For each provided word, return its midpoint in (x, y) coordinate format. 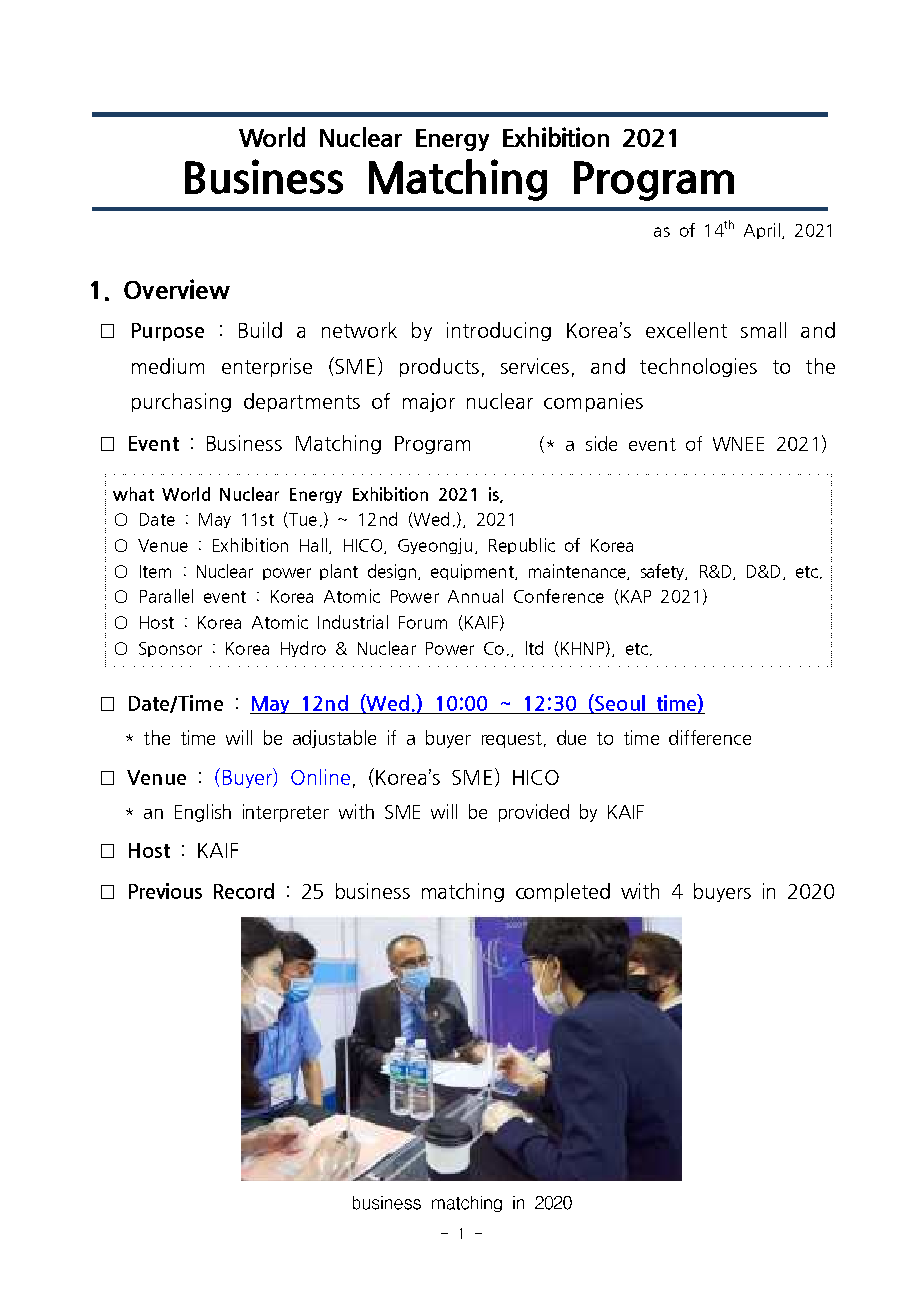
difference (710, 737)
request (512, 740)
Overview (177, 289)
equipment (473, 572)
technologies (698, 367)
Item (155, 571)
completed (563, 892)
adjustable (334, 739)
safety (664, 572)
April (762, 231)
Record (244, 891)
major (429, 402)
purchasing (181, 402)
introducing (499, 331)
